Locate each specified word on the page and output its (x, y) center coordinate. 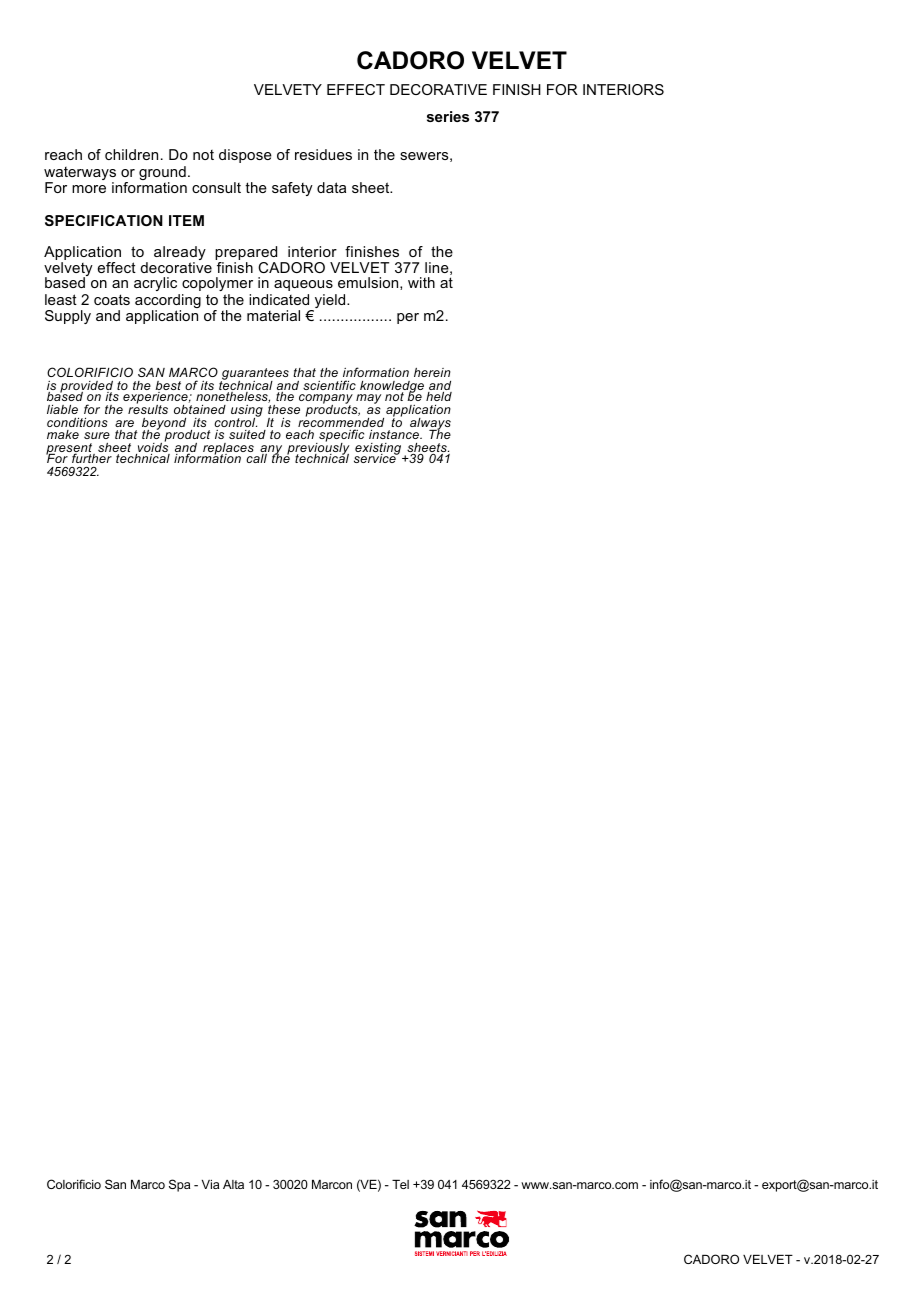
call (256, 458)
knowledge (391, 388)
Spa (179, 1185)
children (131, 154)
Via (210, 1184)
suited (247, 434)
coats (112, 299)
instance (395, 434)
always (429, 425)
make (63, 434)
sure (97, 435)
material (273, 315)
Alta (233, 1184)
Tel (400, 1184)
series (448, 116)
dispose (245, 156)
